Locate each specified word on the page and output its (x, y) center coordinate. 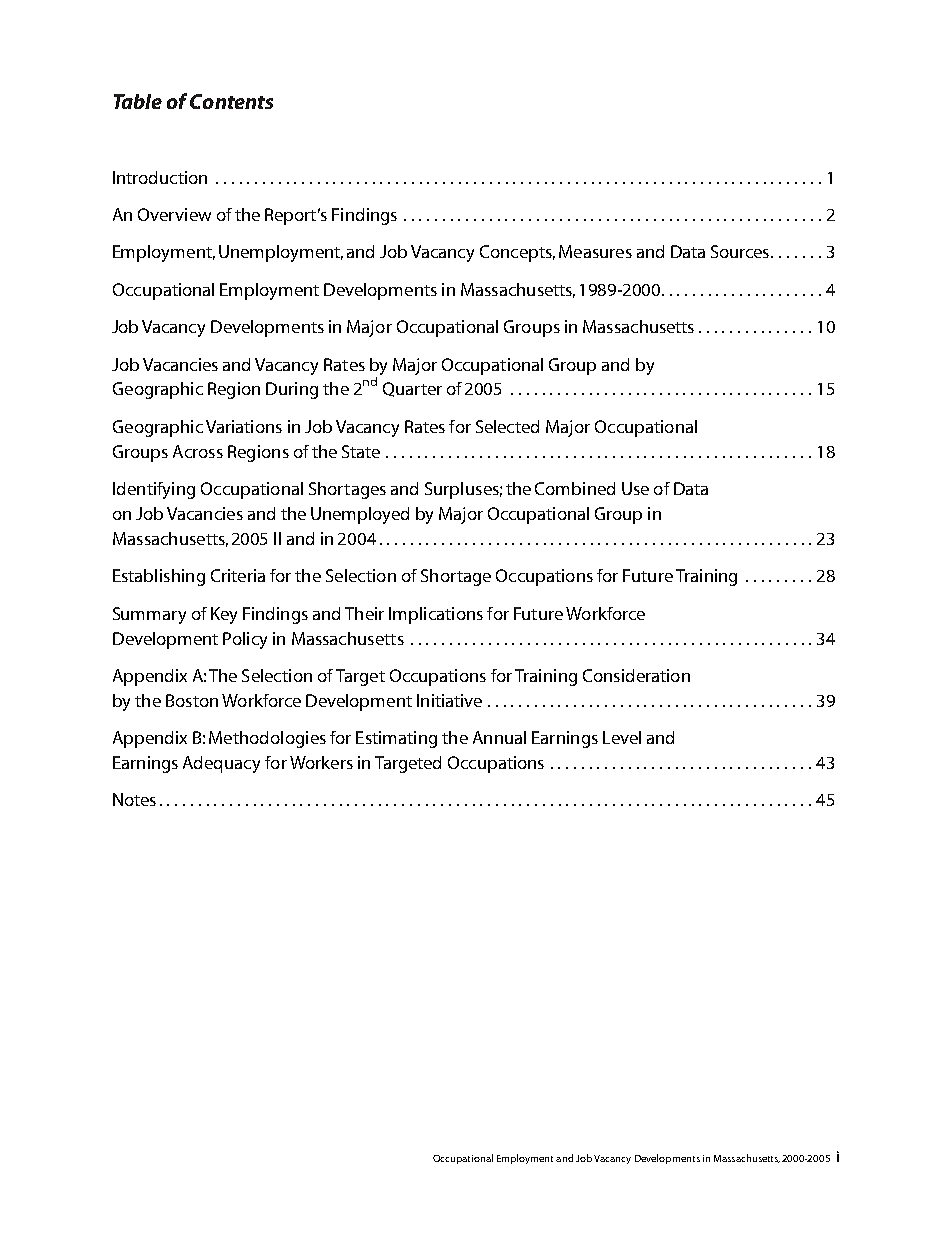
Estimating (396, 739)
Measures (595, 251)
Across (198, 451)
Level (622, 737)
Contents (231, 101)
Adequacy (221, 764)
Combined (575, 488)
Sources (741, 251)
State (361, 451)
